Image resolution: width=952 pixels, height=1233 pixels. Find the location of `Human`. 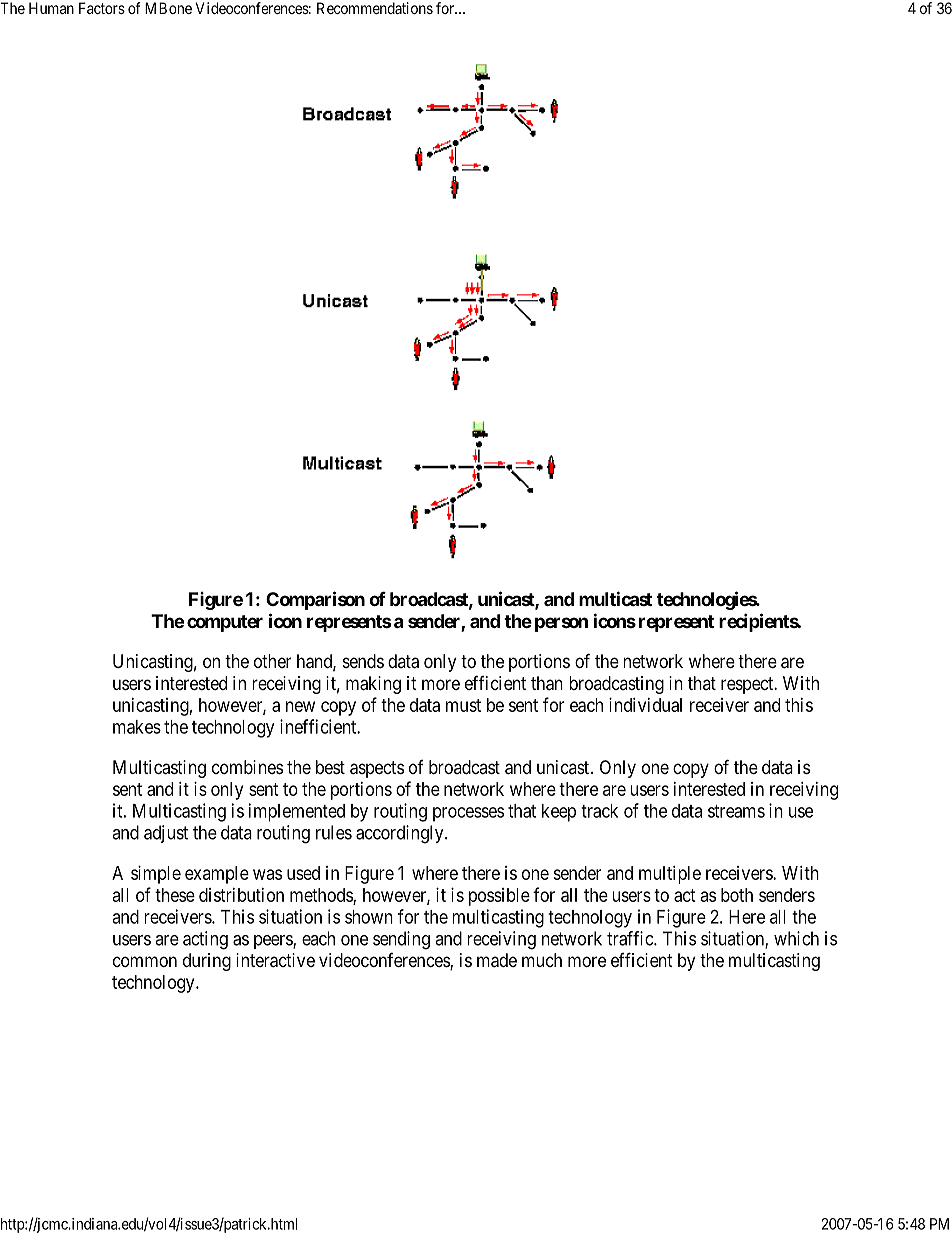

Human is located at coordinates (51, 8).
